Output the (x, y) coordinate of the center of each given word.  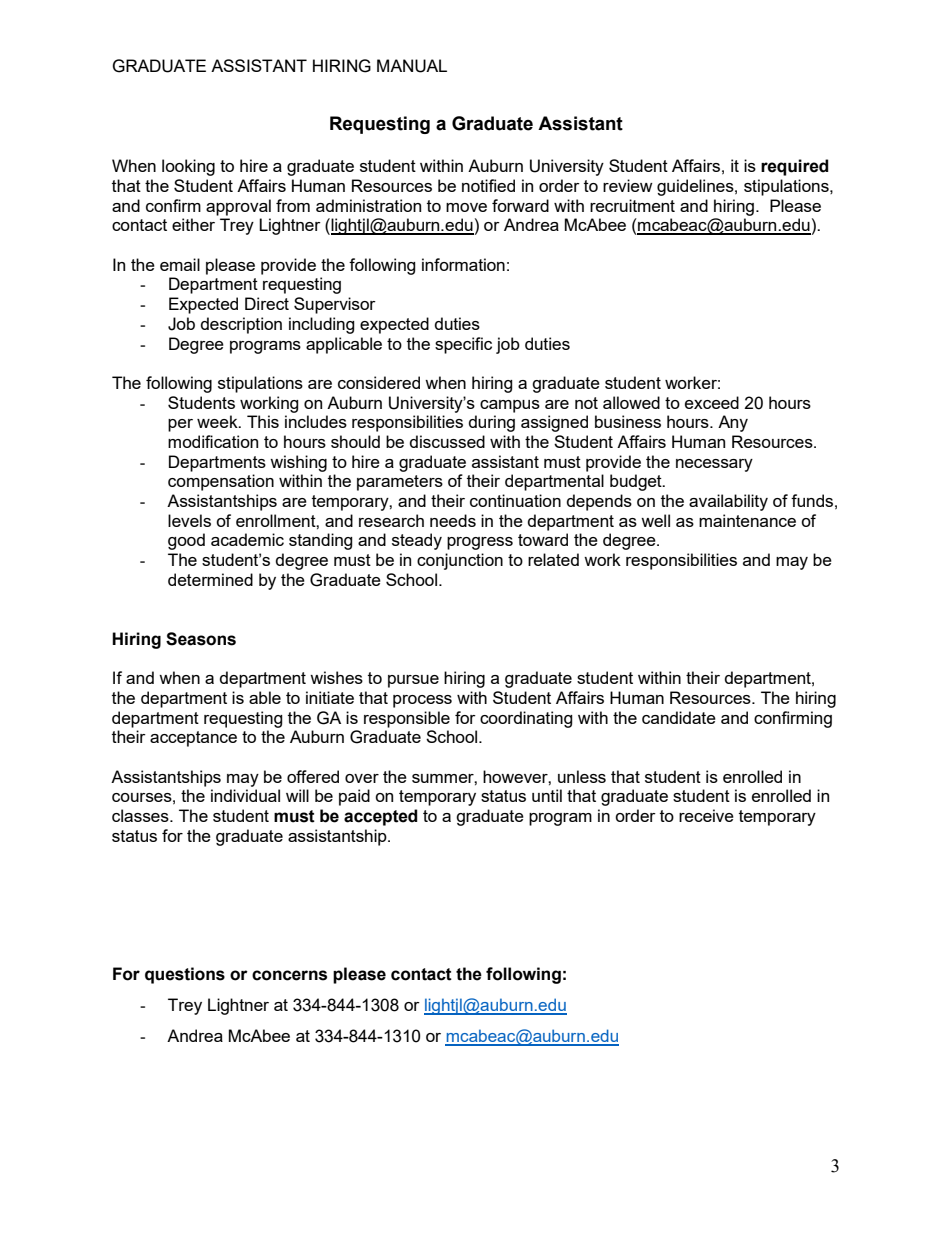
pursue (413, 681)
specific (463, 345)
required (795, 167)
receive (706, 815)
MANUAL (412, 66)
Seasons (201, 639)
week (218, 421)
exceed (712, 402)
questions (185, 975)
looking (188, 167)
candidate (679, 717)
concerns (289, 975)
